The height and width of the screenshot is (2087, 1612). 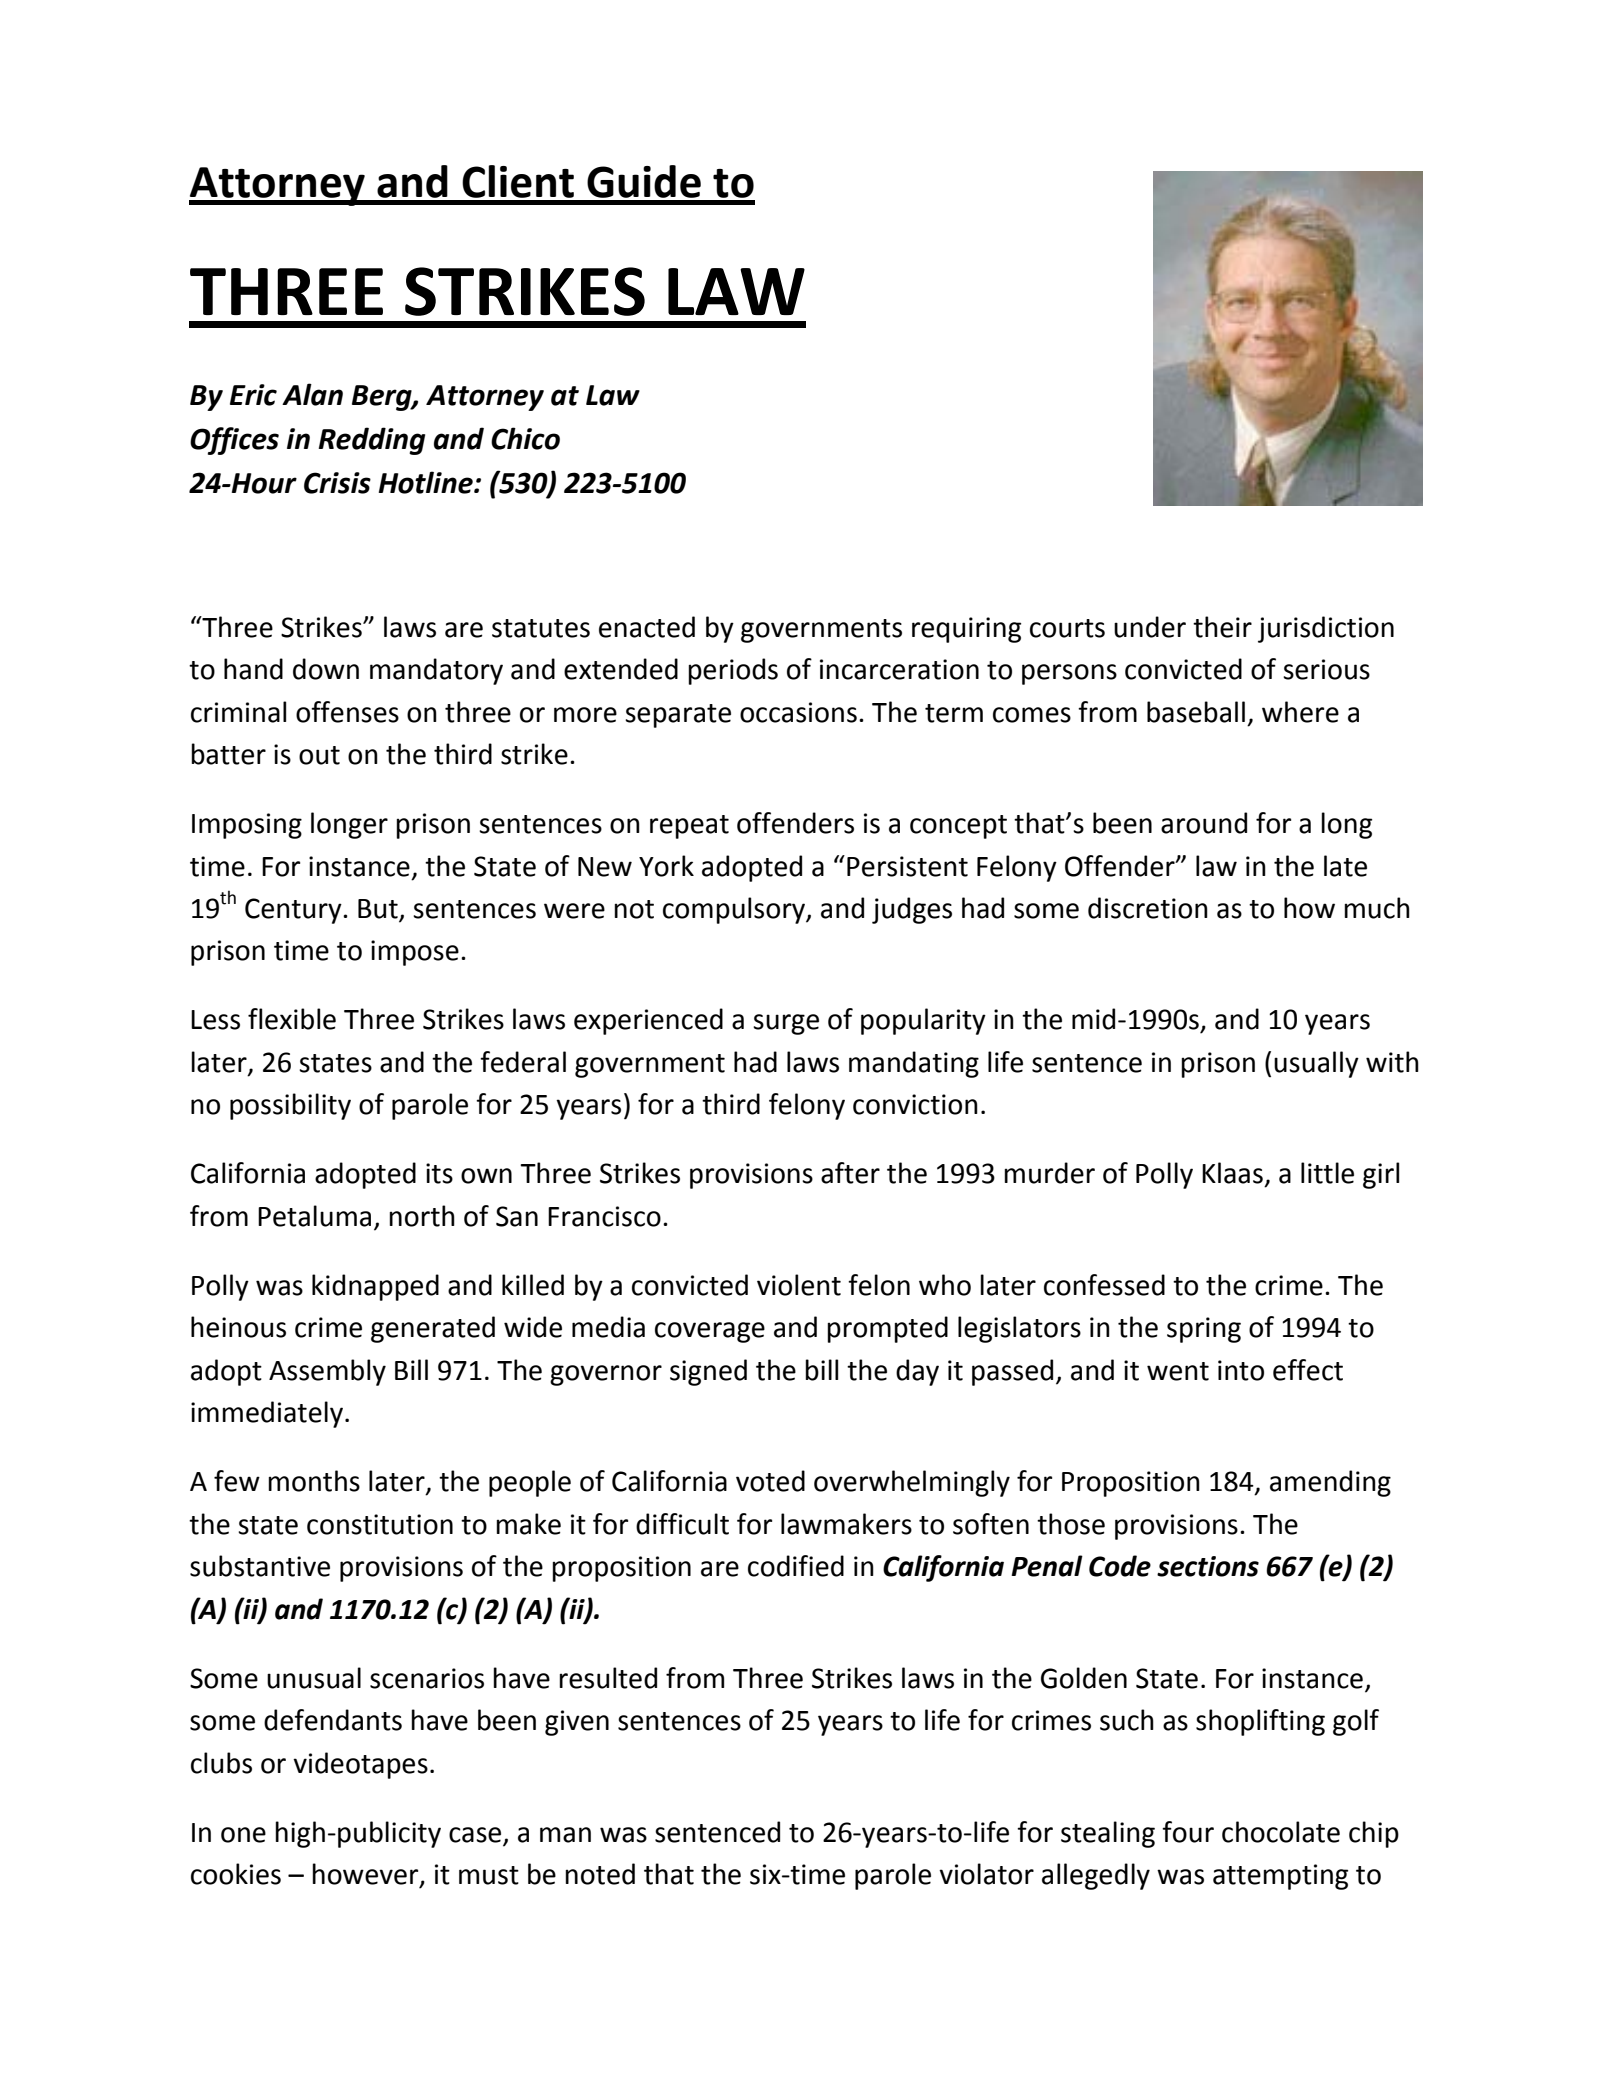 I want to click on however, so click(x=366, y=1875).
